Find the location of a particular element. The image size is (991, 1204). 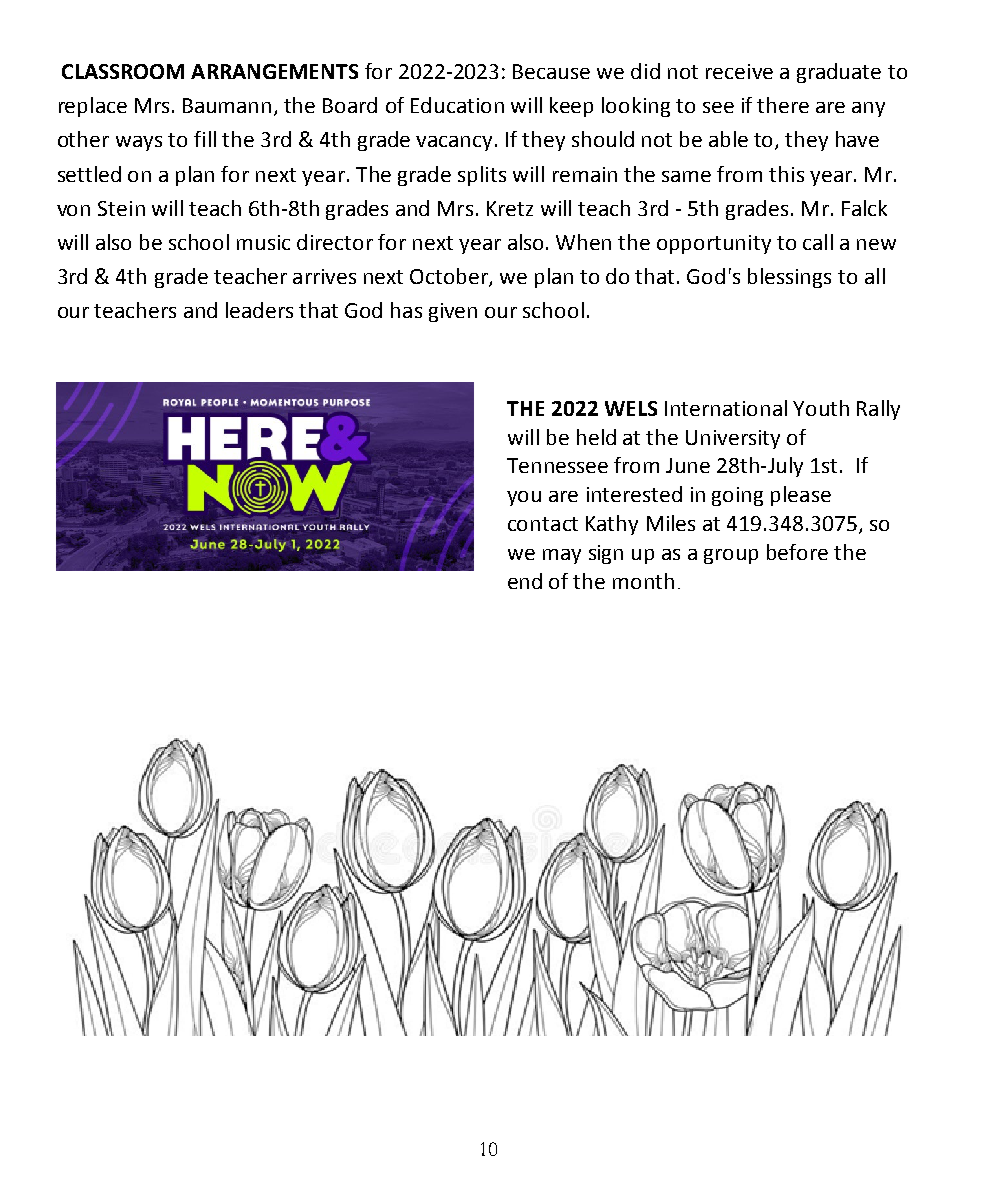

may is located at coordinates (562, 556).
